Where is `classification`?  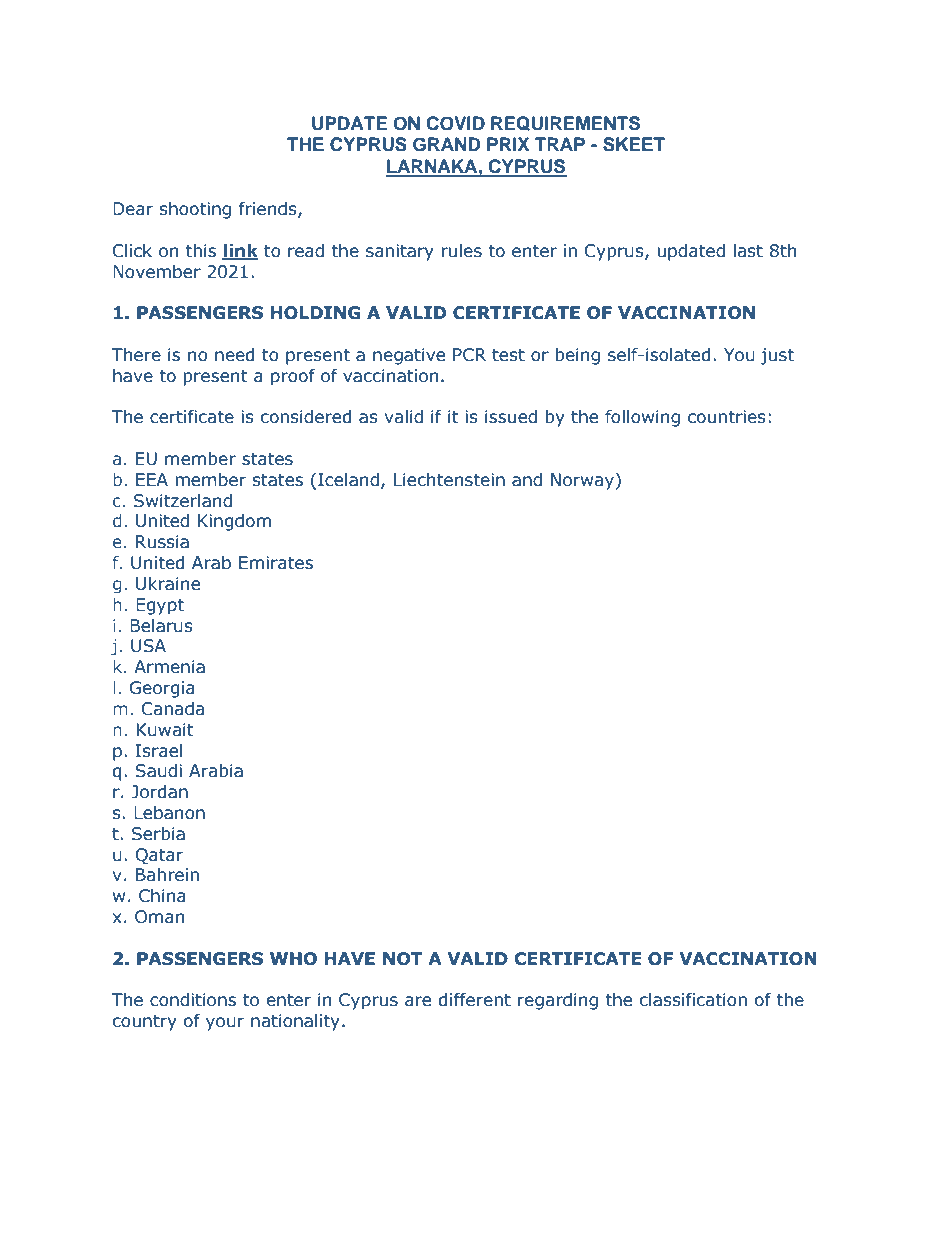
classification is located at coordinates (693, 1000).
